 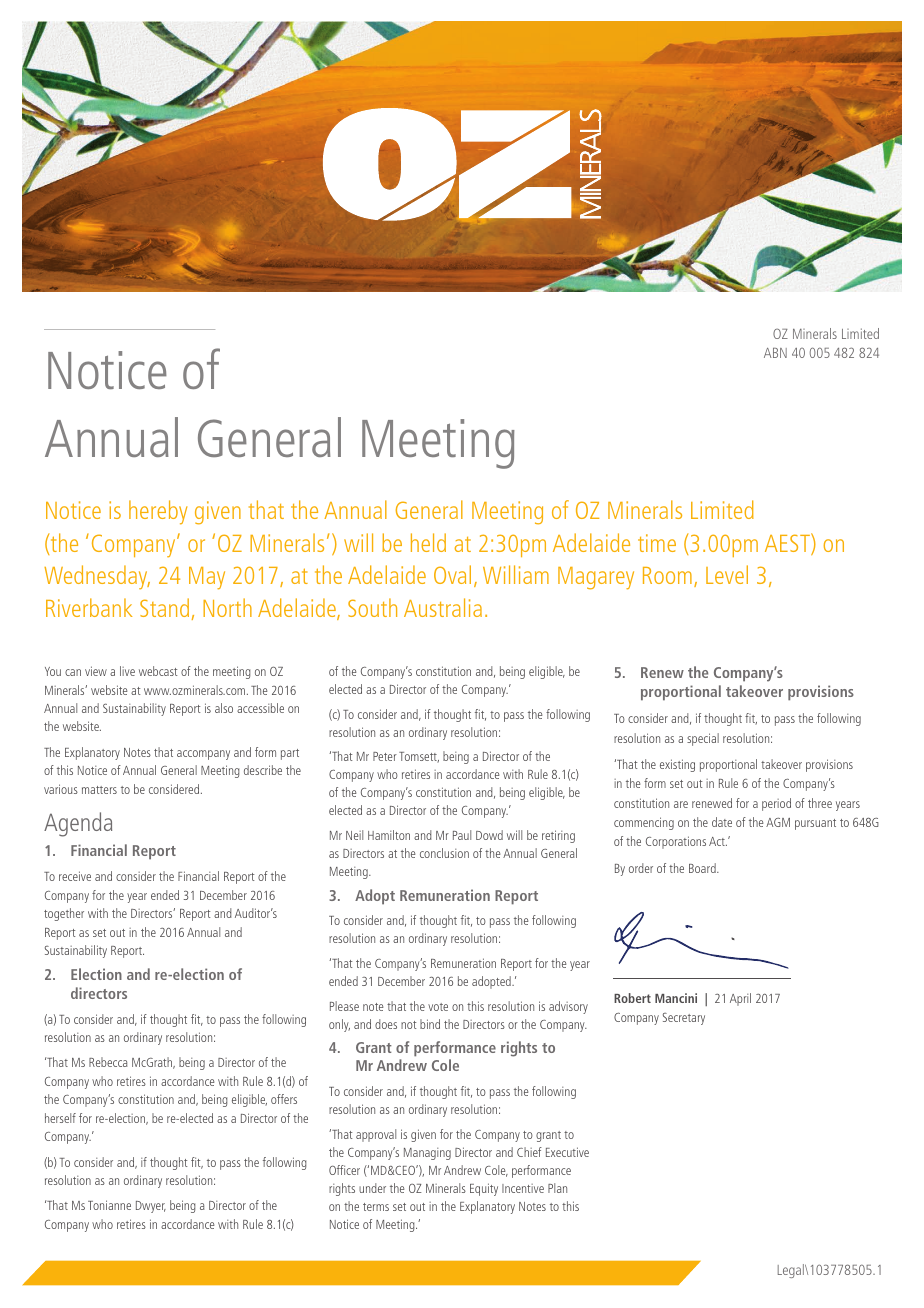 What do you see at coordinates (158, 512) in the screenshot?
I see `hereby` at bounding box center [158, 512].
